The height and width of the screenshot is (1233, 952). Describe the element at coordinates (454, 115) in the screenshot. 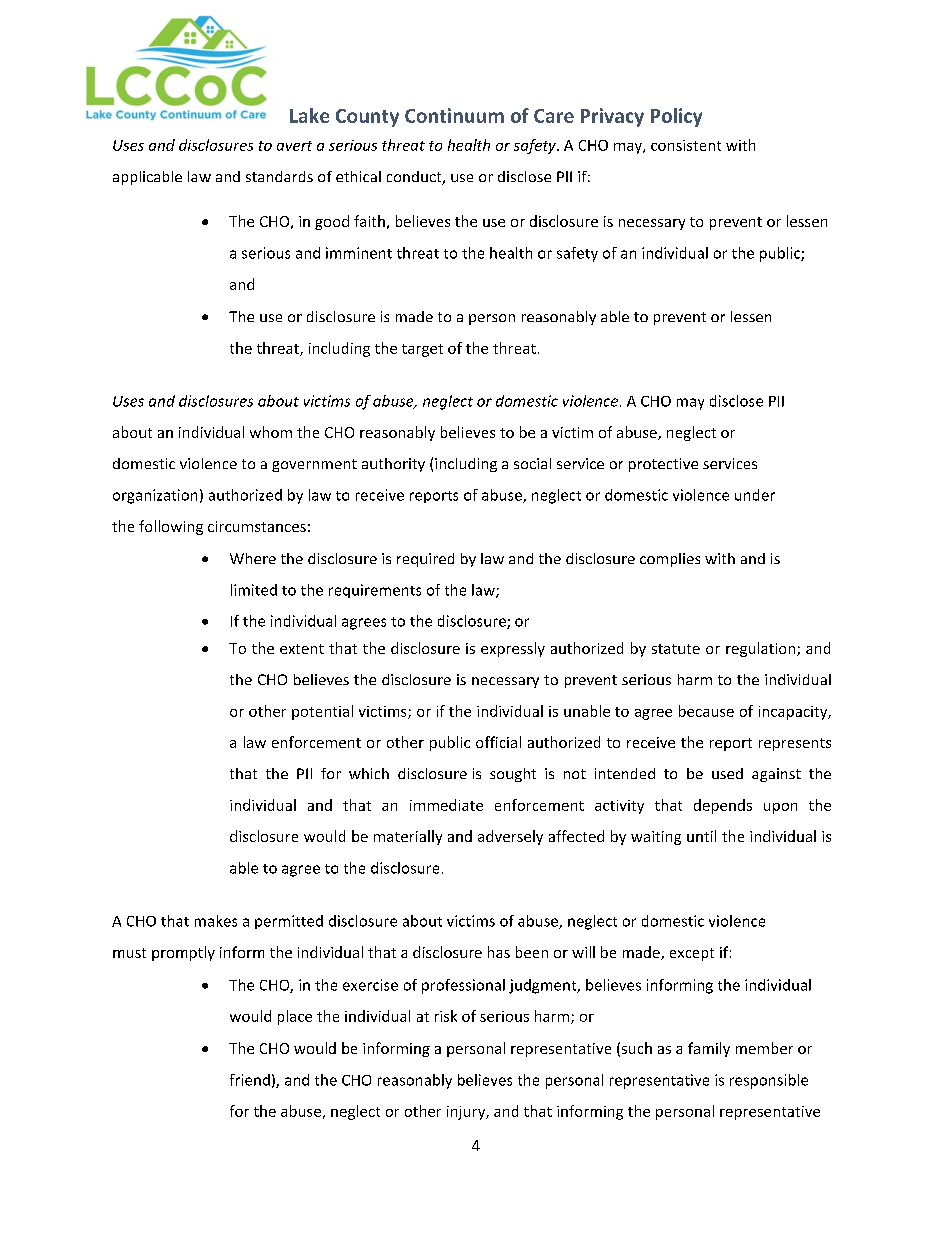

I see `Continuum` at that location.
